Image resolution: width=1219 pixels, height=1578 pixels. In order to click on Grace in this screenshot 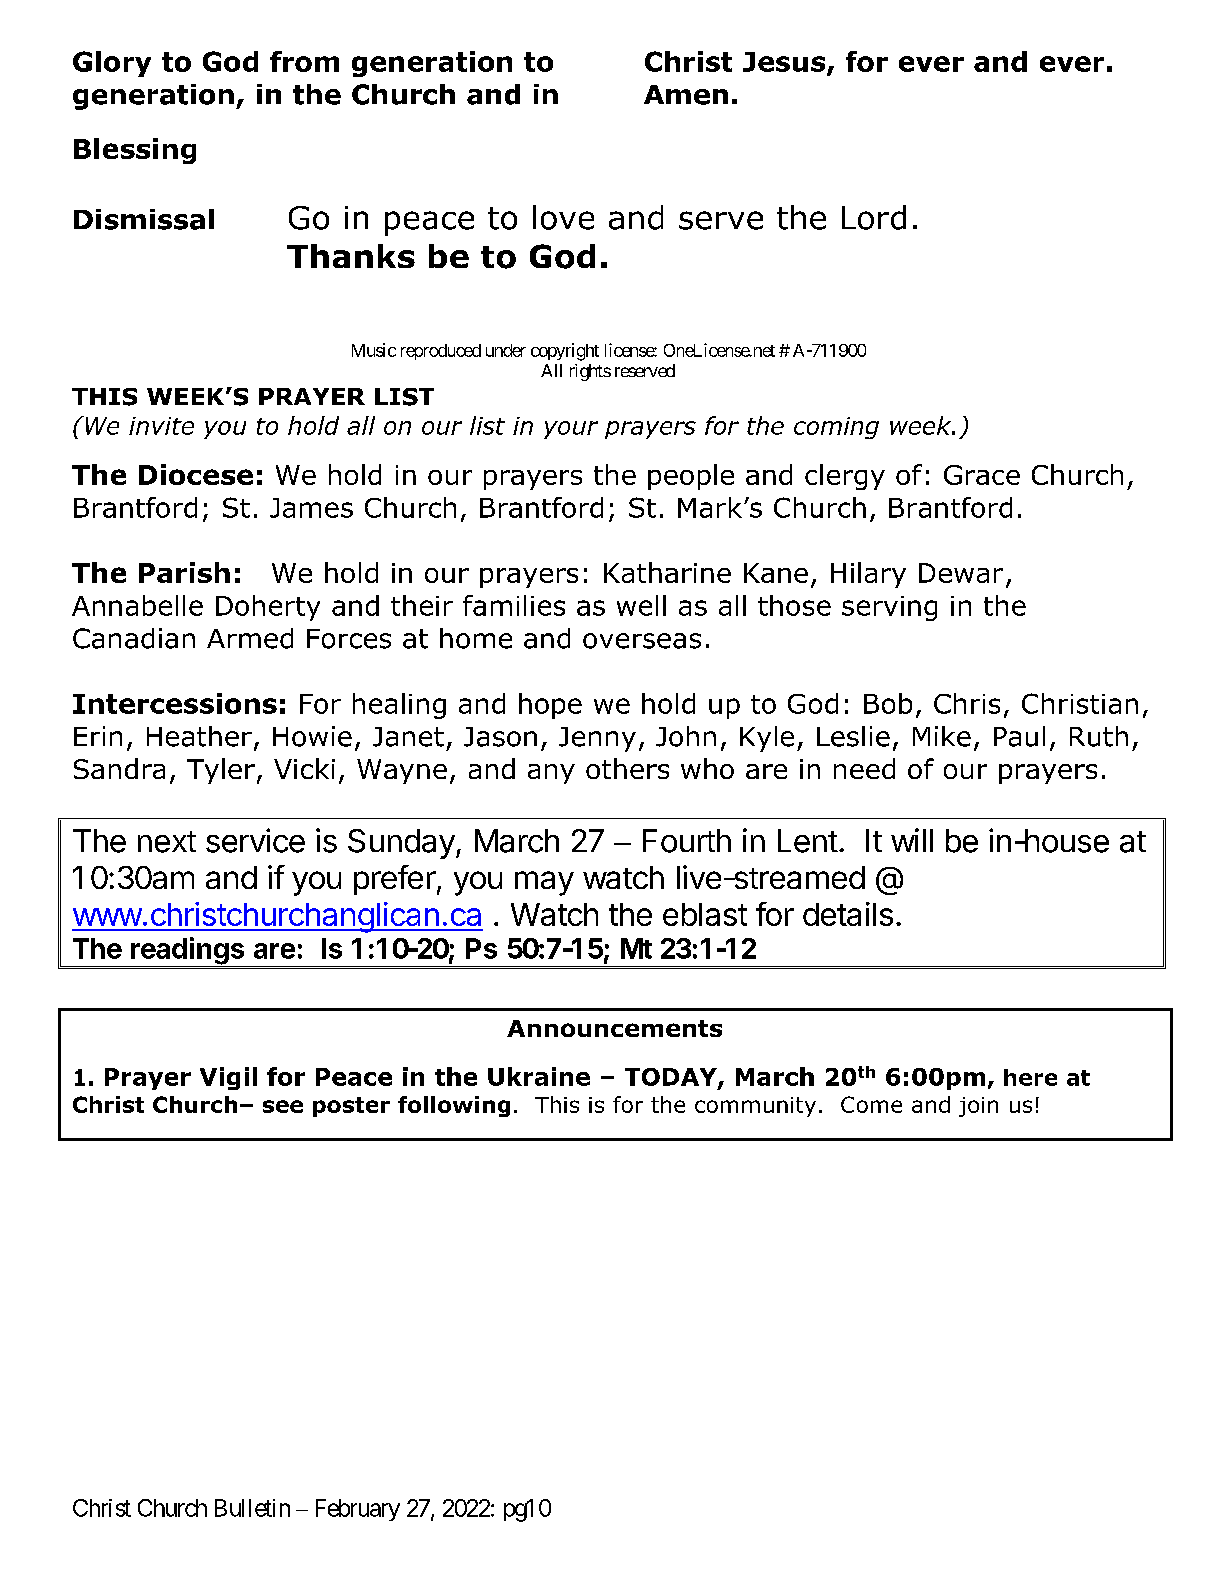, I will do `click(982, 475)`.
